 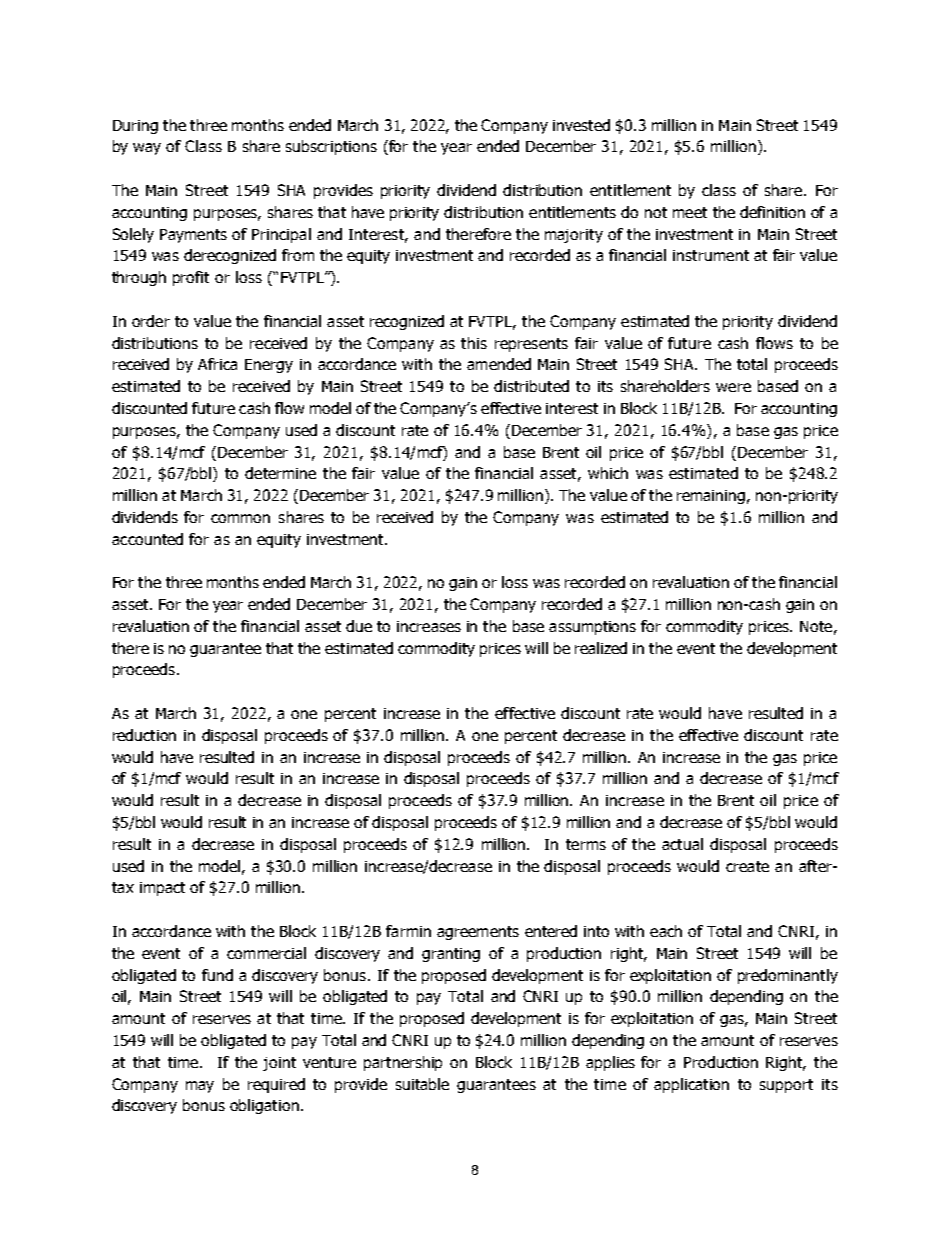 I want to click on suitable, so click(x=422, y=1084).
